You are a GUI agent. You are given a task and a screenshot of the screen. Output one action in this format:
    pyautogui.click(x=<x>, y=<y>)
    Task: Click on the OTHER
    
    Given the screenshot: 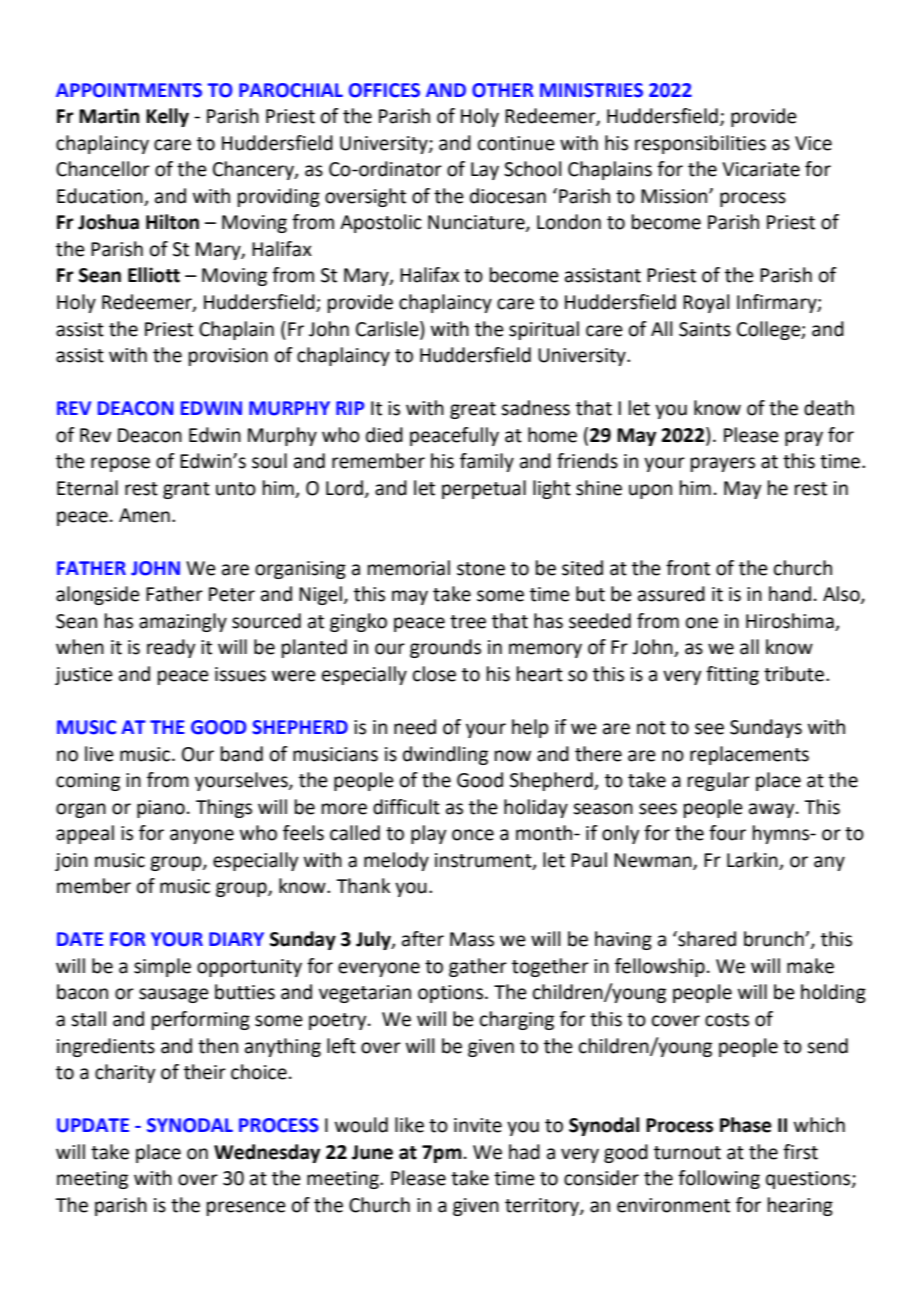 What is the action you would take?
    pyautogui.click(x=503, y=90)
